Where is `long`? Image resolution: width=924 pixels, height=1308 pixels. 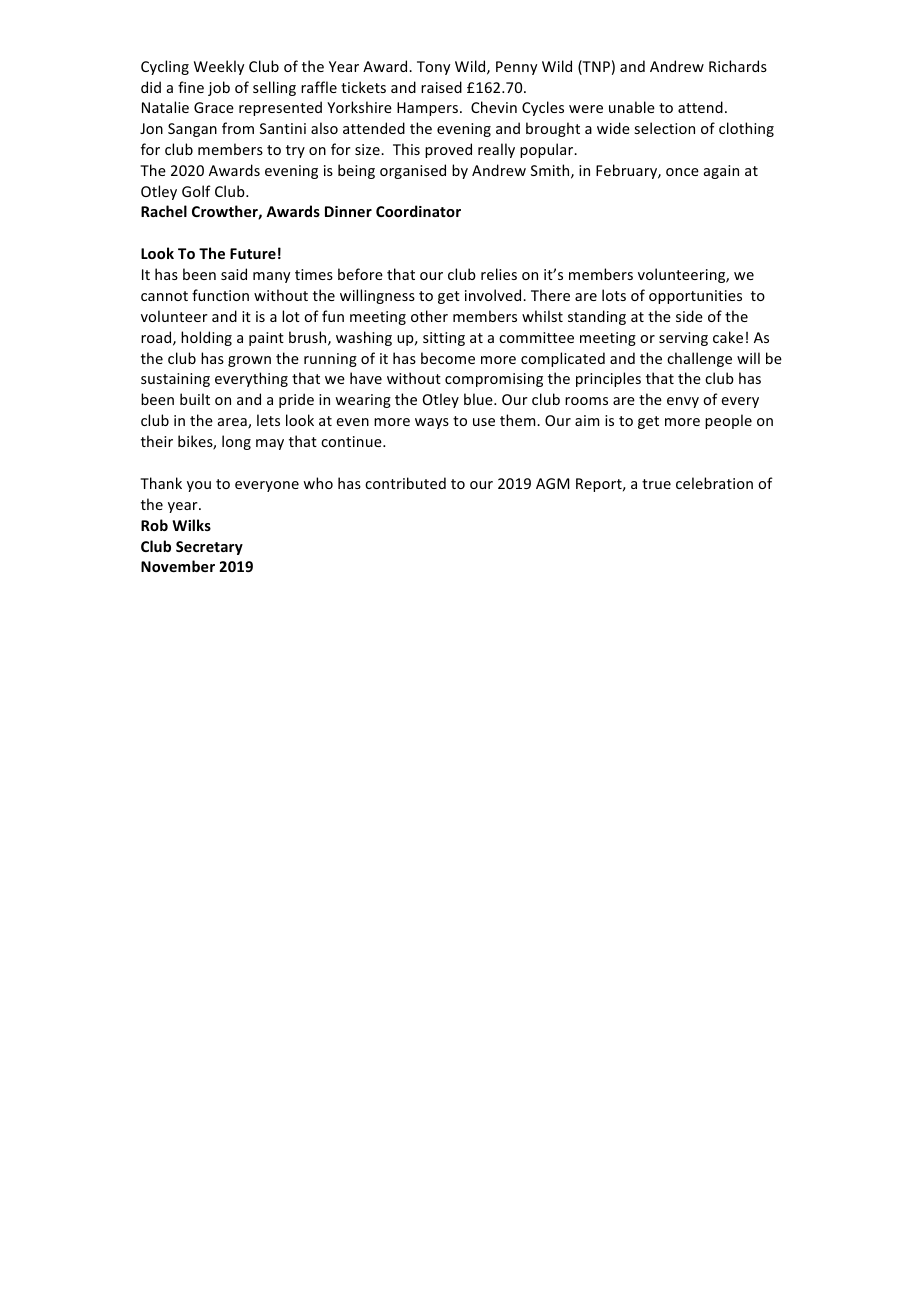
long is located at coordinates (236, 442).
